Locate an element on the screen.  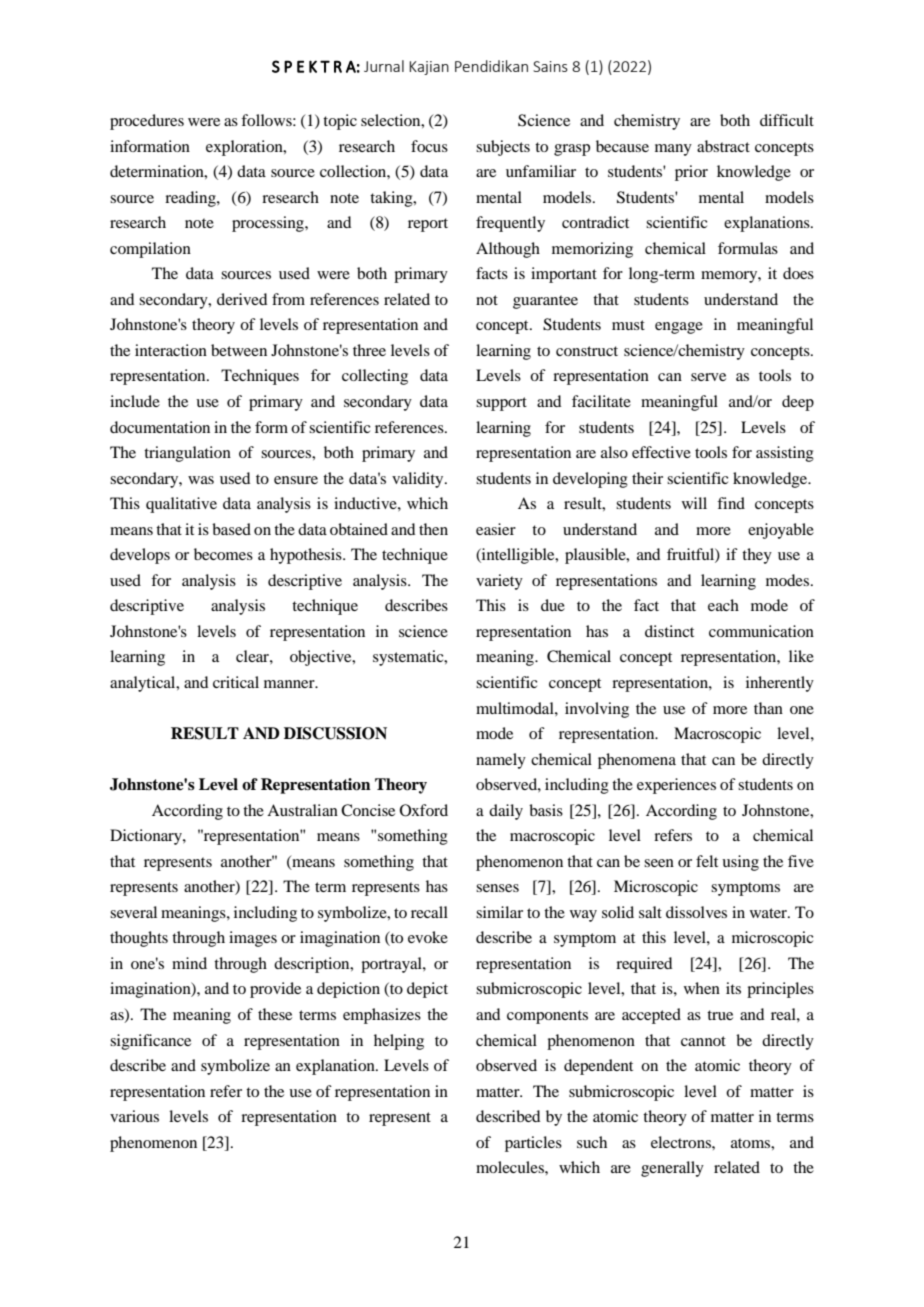
abstract is located at coordinates (723, 146).
